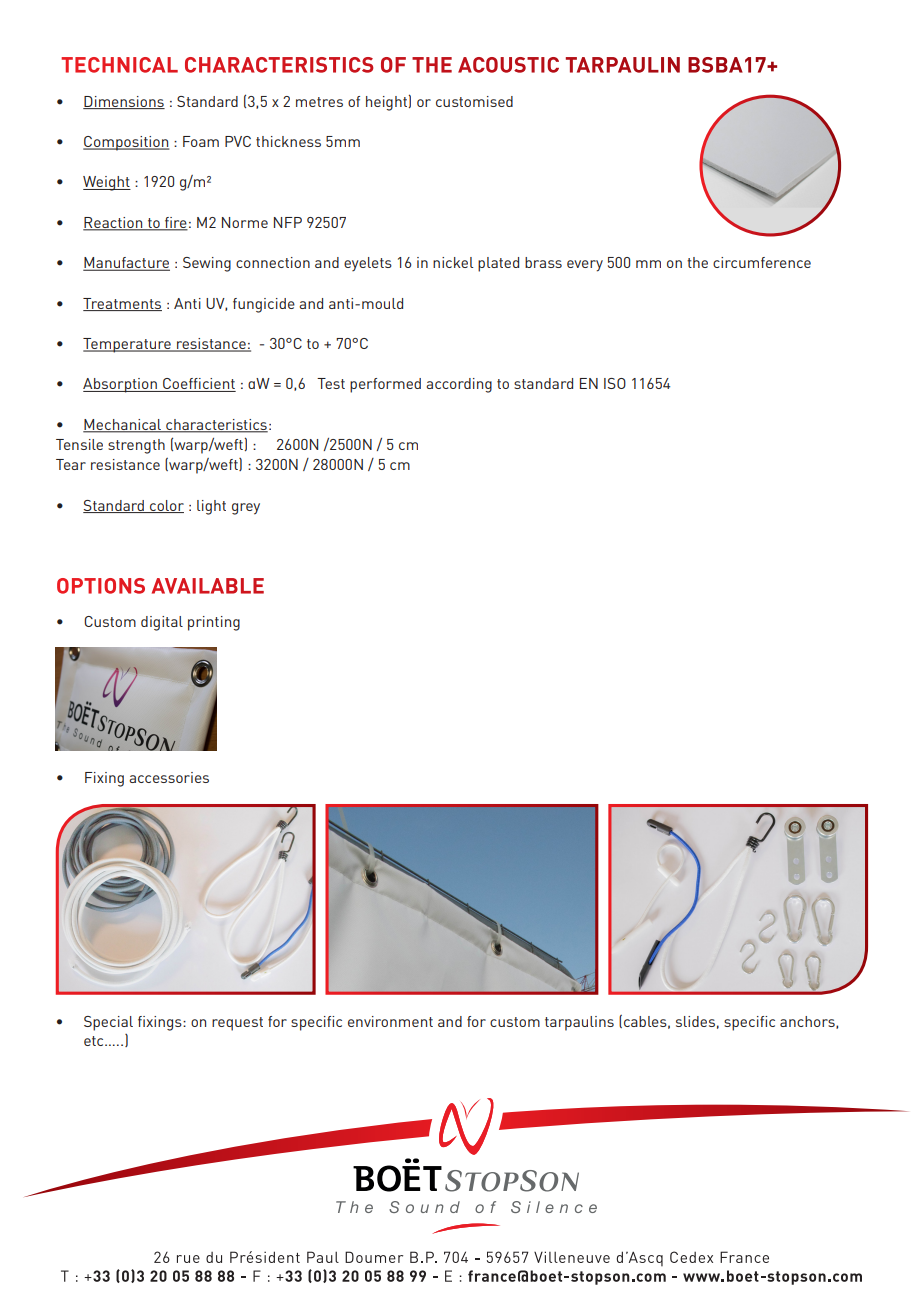 This screenshot has height=1308, width=924. I want to click on environment, so click(390, 1021).
